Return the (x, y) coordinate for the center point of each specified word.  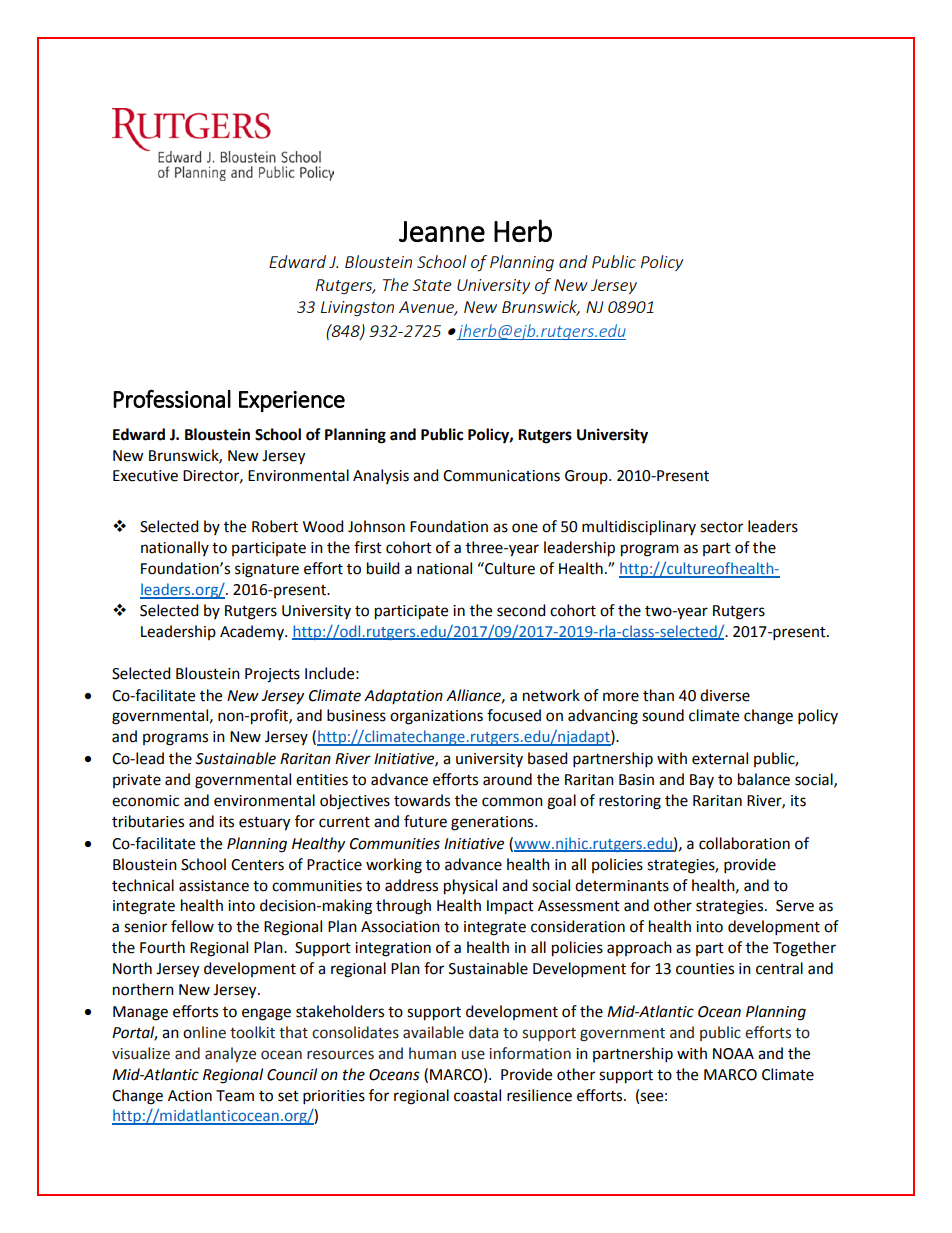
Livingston (357, 308)
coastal (477, 1095)
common (512, 802)
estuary (264, 824)
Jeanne (442, 231)
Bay (702, 781)
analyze (230, 1054)
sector (721, 527)
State (432, 285)
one (525, 528)
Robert (275, 526)
